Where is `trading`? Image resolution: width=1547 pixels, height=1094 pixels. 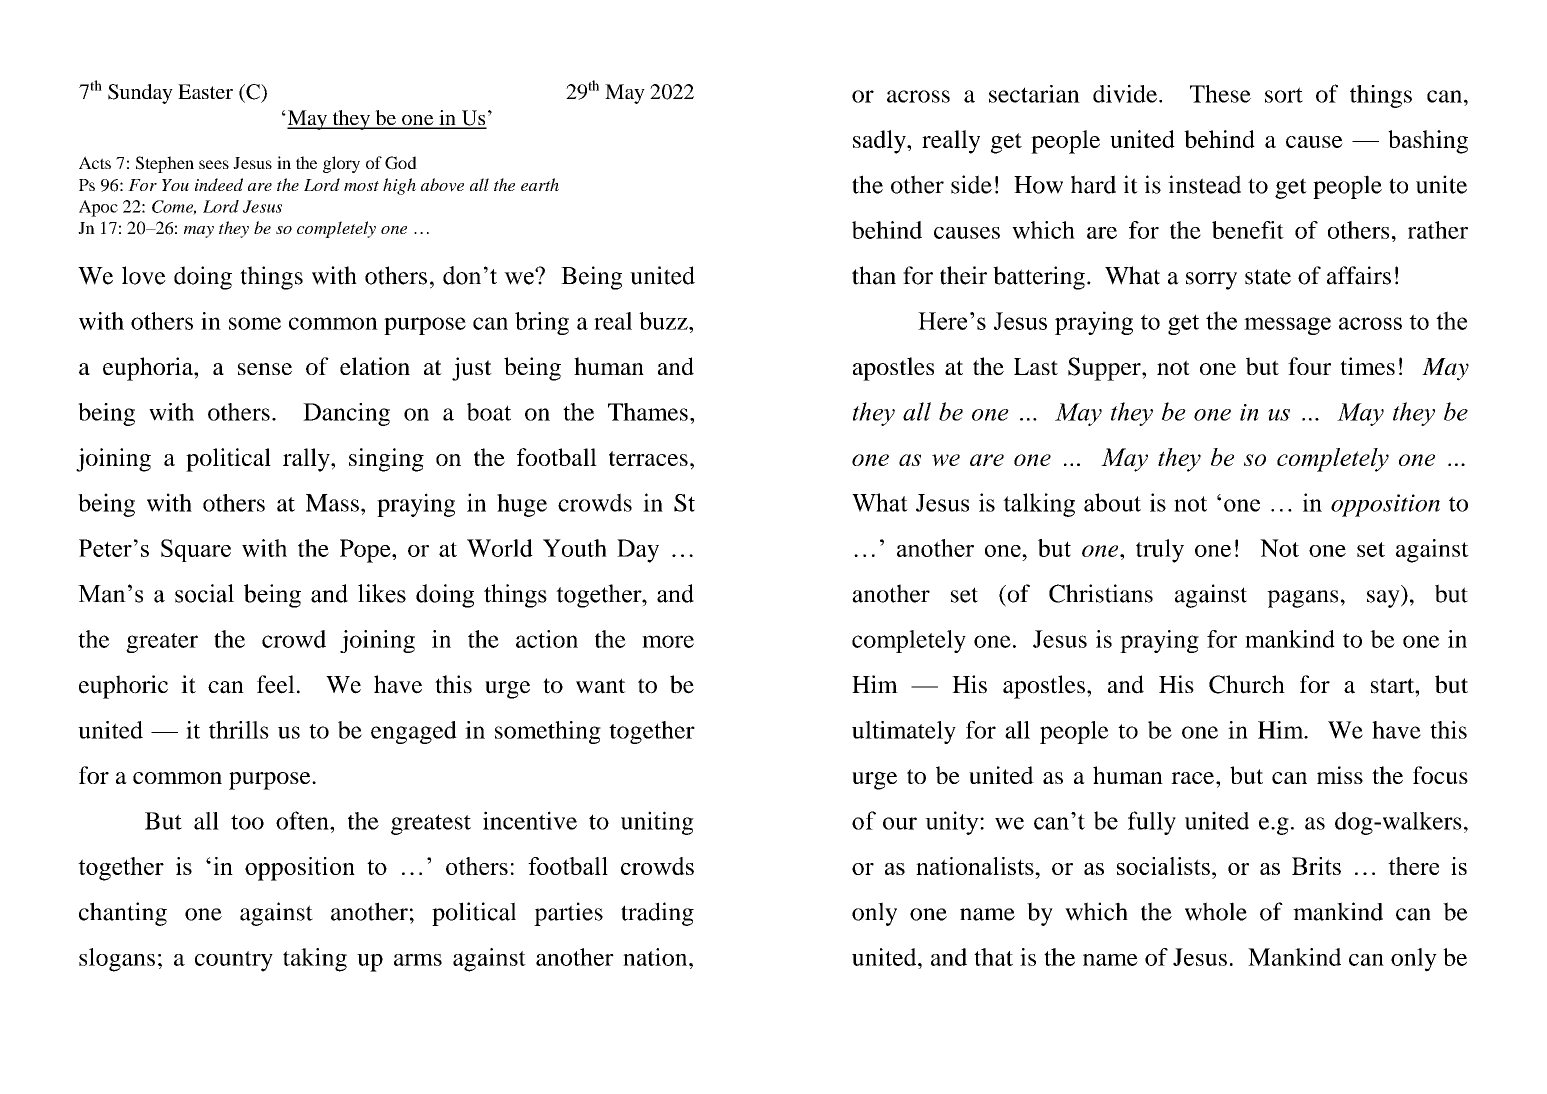 trading is located at coordinates (657, 914).
